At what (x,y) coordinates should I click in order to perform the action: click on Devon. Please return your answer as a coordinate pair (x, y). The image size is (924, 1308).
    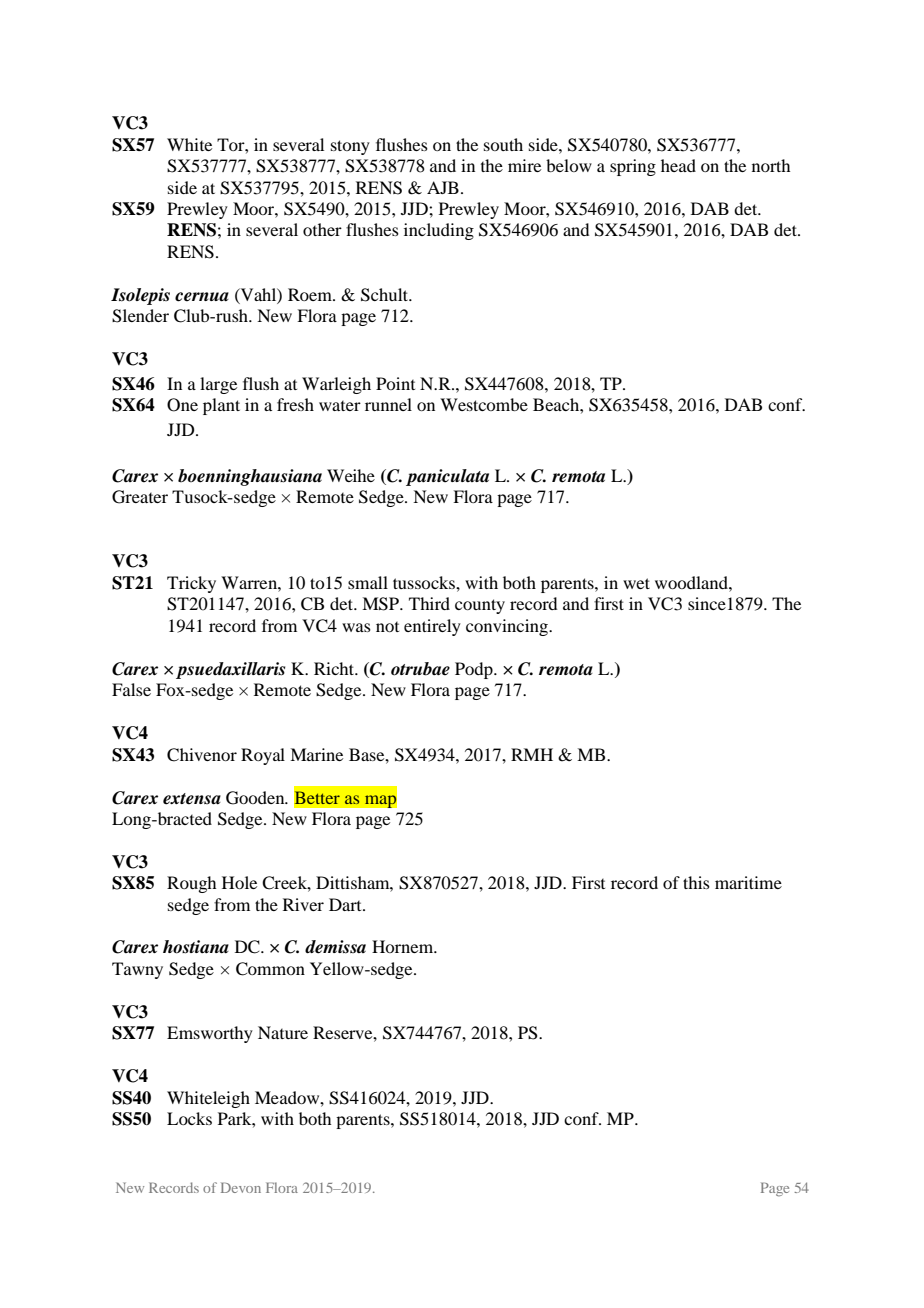
    Looking at the image, I should click on (241, 1187).
